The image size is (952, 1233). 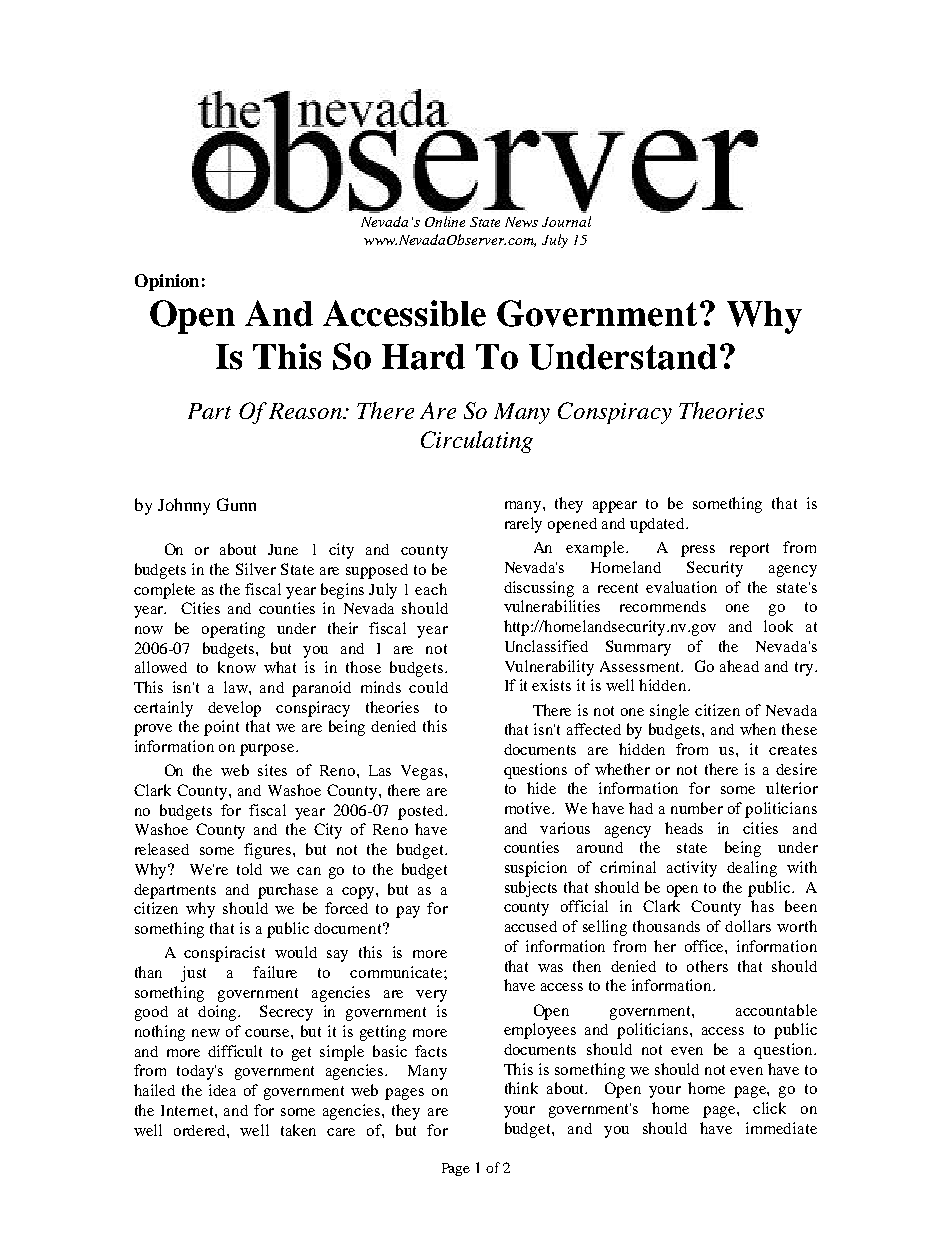 What do you see at coordinates (566, 221) in the document?
I see `Journal` at bounding box center [566, 221].
